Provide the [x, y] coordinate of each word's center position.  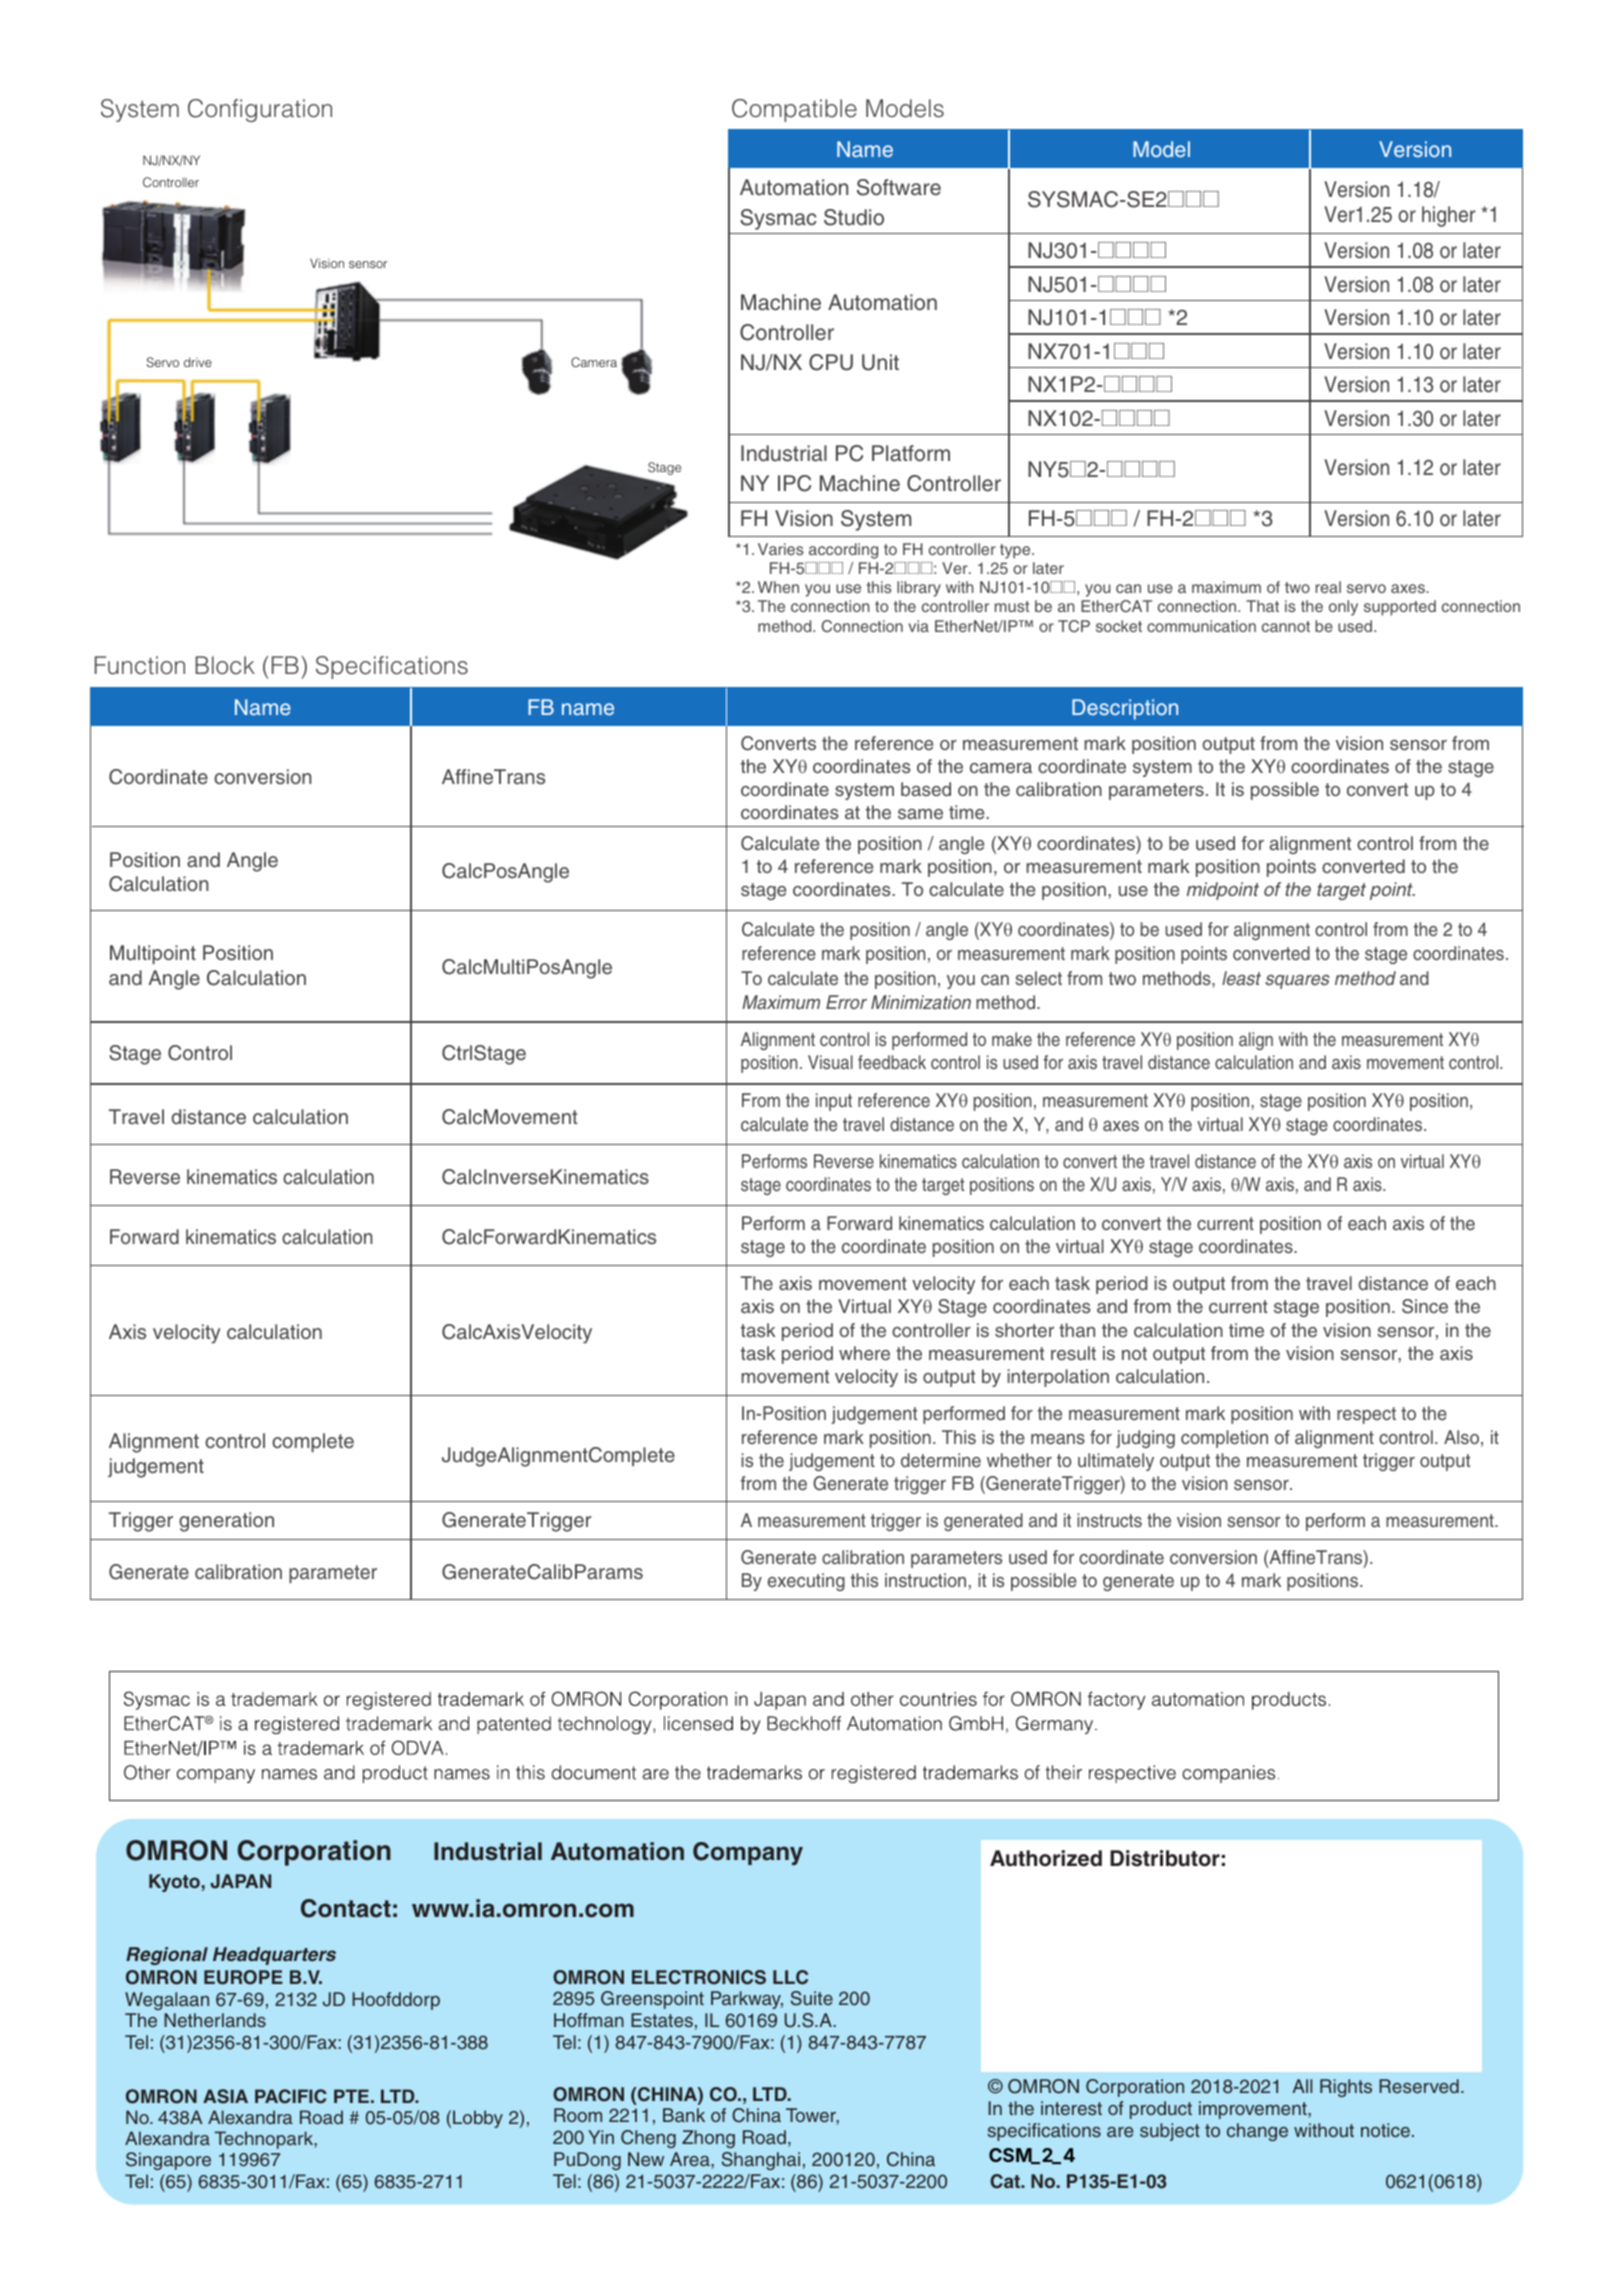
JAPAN [240, 1881]
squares [1297, 982]
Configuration [260, 110]
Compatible [794, 110]
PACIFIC [291, 2096]
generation [226, 1522]
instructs [1109, 1520]
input [834, 1102]
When [778, 587]
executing [806, 1582]
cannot [1286, 626]
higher [1448, 216]
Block [225, 665]
